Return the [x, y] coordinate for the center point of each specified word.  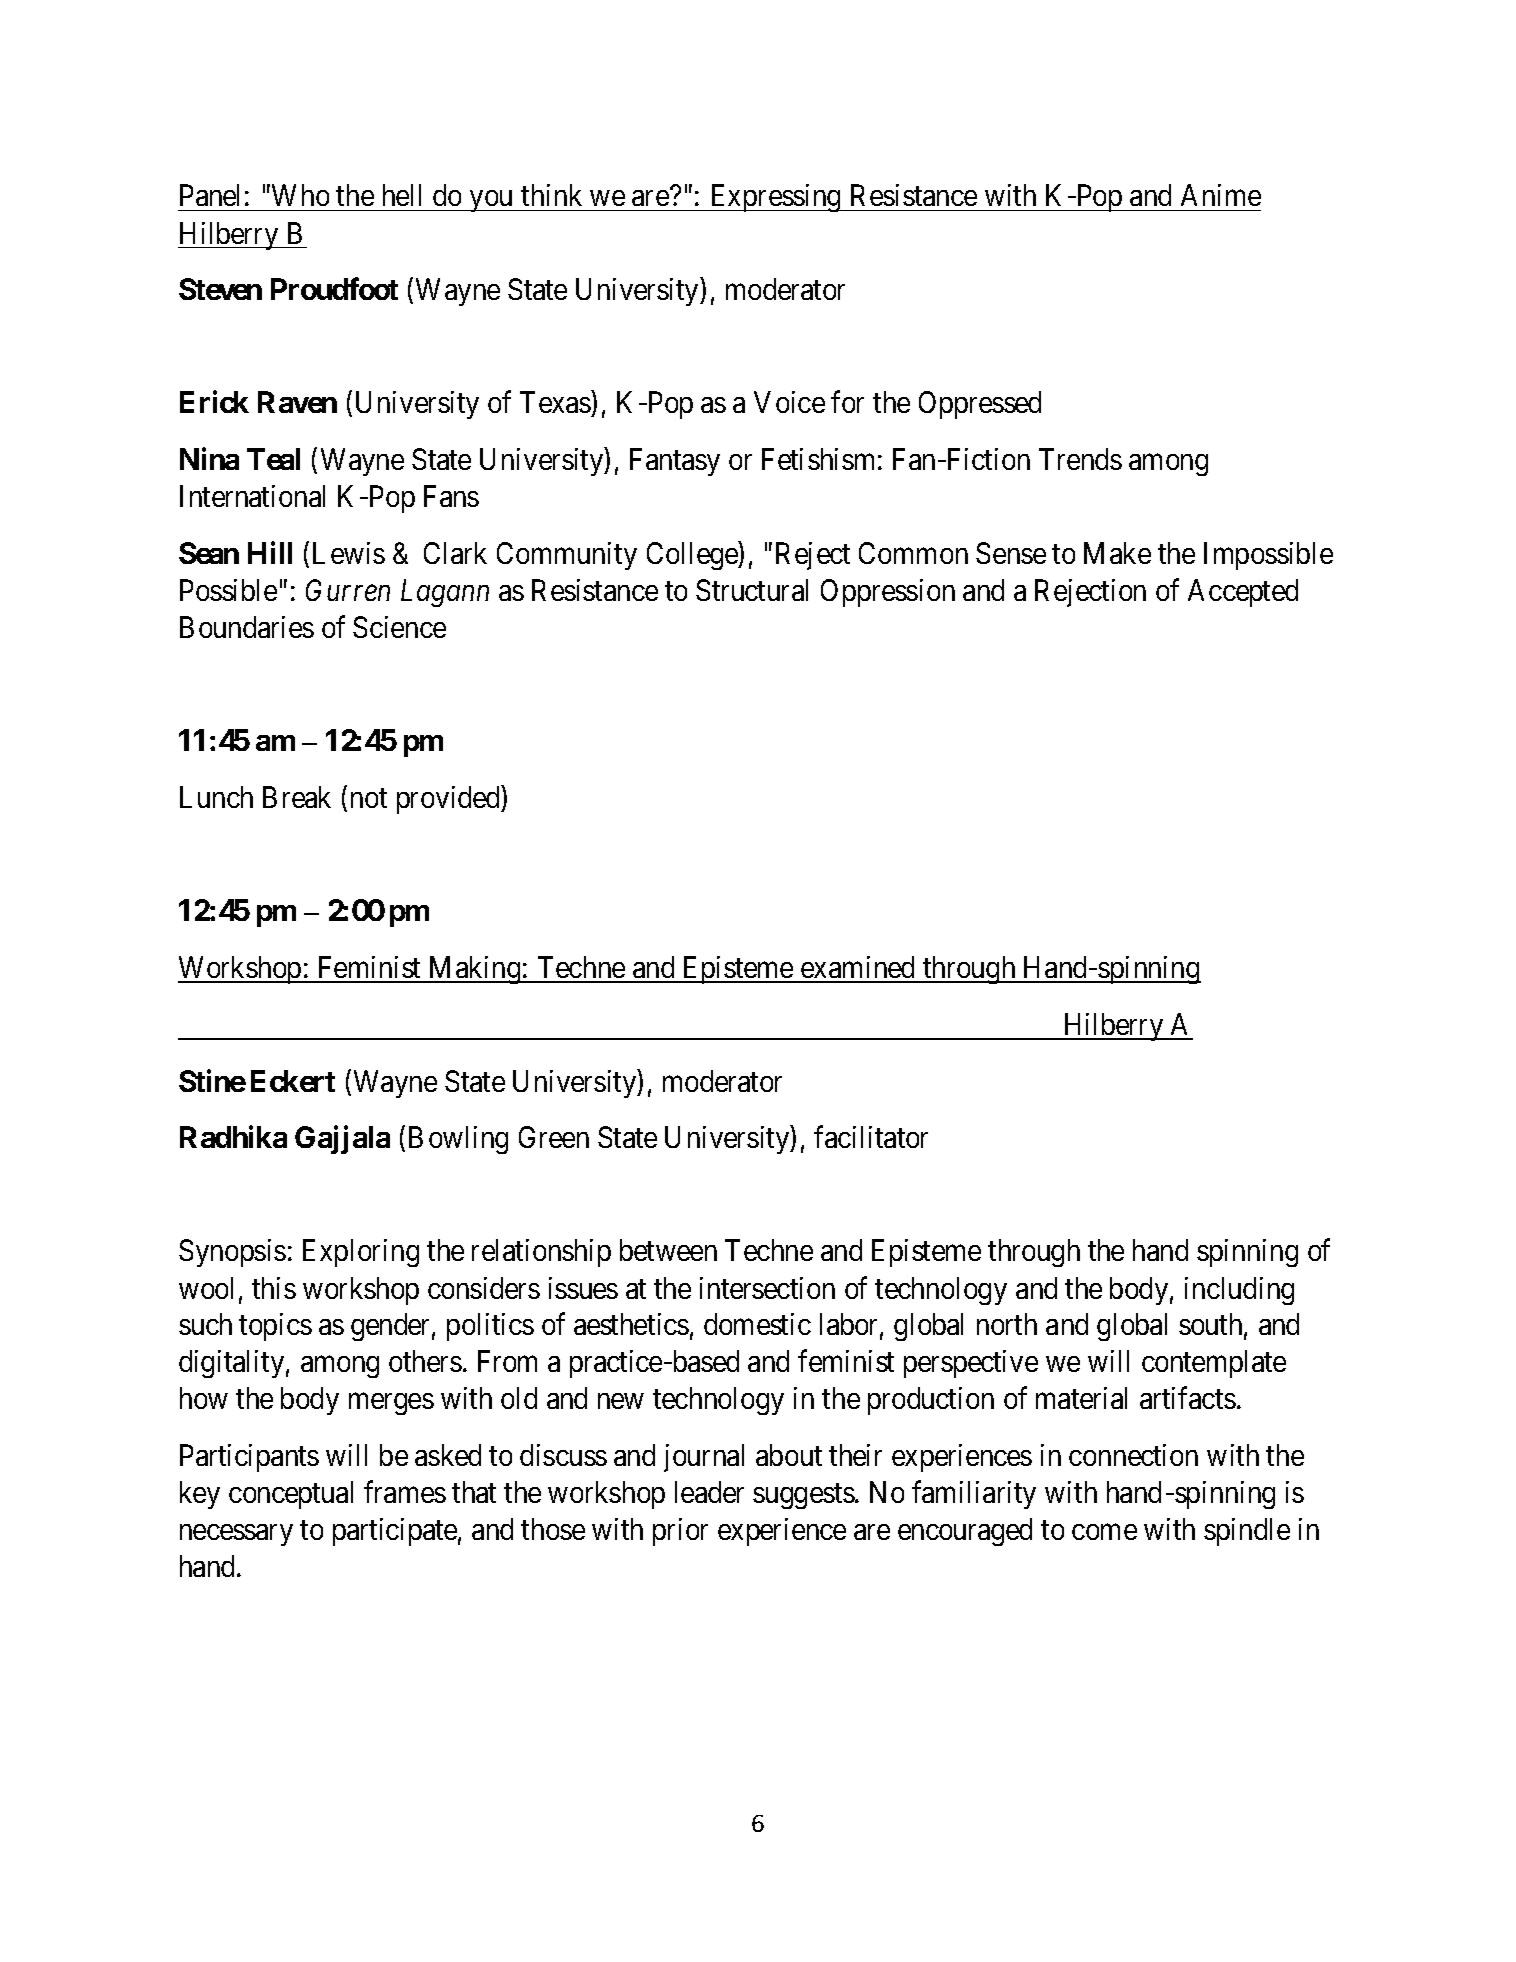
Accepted [1243, 593]
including [1239, 1291]
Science [399, 627]
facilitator [871, 1137]
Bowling [458, 1140]
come [1104, 1532]
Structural [752, 590]
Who [300, 195]
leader [709, 1492]
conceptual [291, 1495]
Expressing [775, 198]
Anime [1221, 195]
